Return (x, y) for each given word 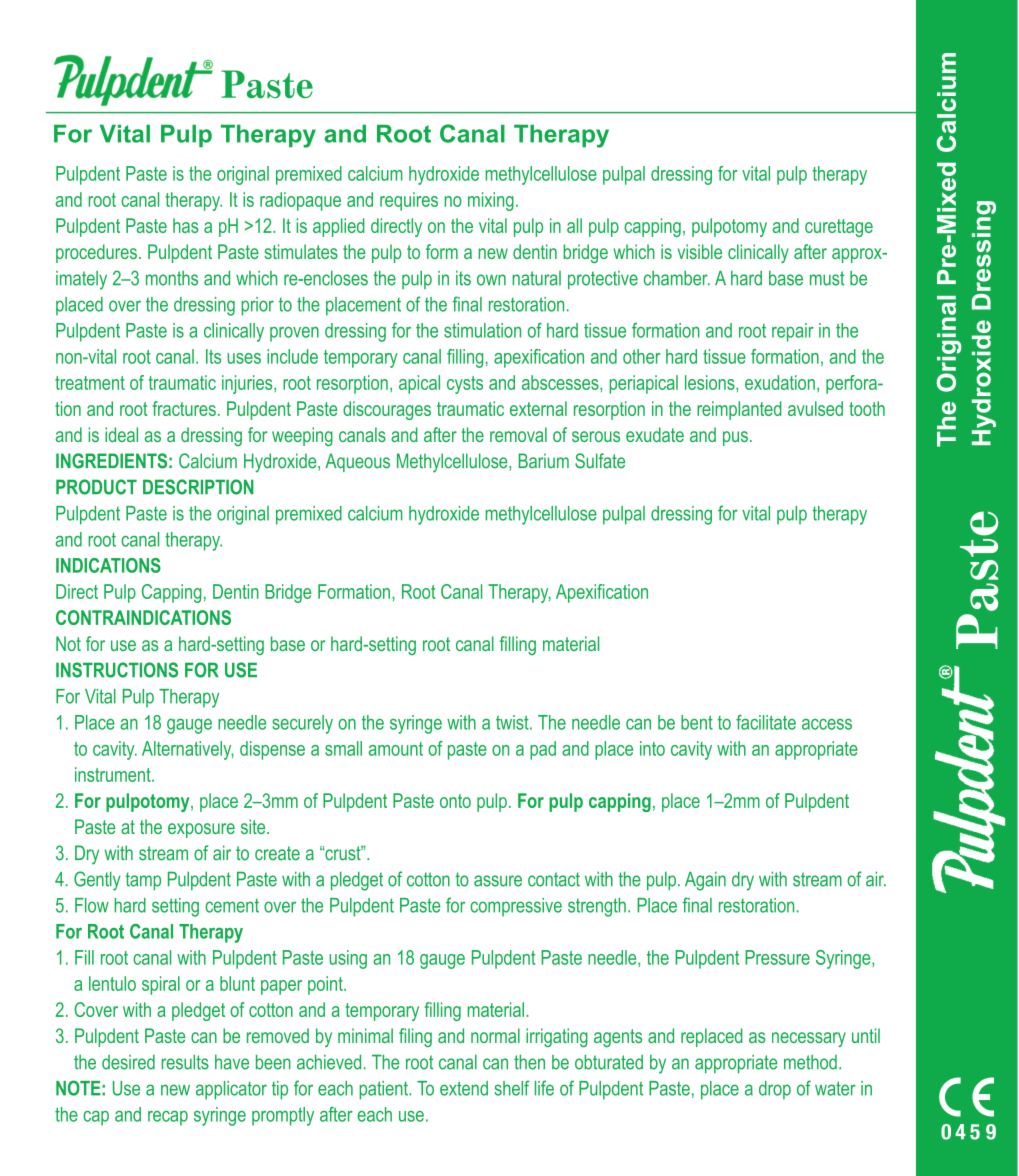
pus (735, 438)
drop (775, 1090)
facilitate (766, 722)
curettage (839, 228)
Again (705, 881)
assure (498, 881)
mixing (491, 201)
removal (518, 434)
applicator (231, 1090)
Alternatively (188, 750)
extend (464, 1088)
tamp (143, 881)
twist (513, 722)
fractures (184, 408)
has (185, 225)
